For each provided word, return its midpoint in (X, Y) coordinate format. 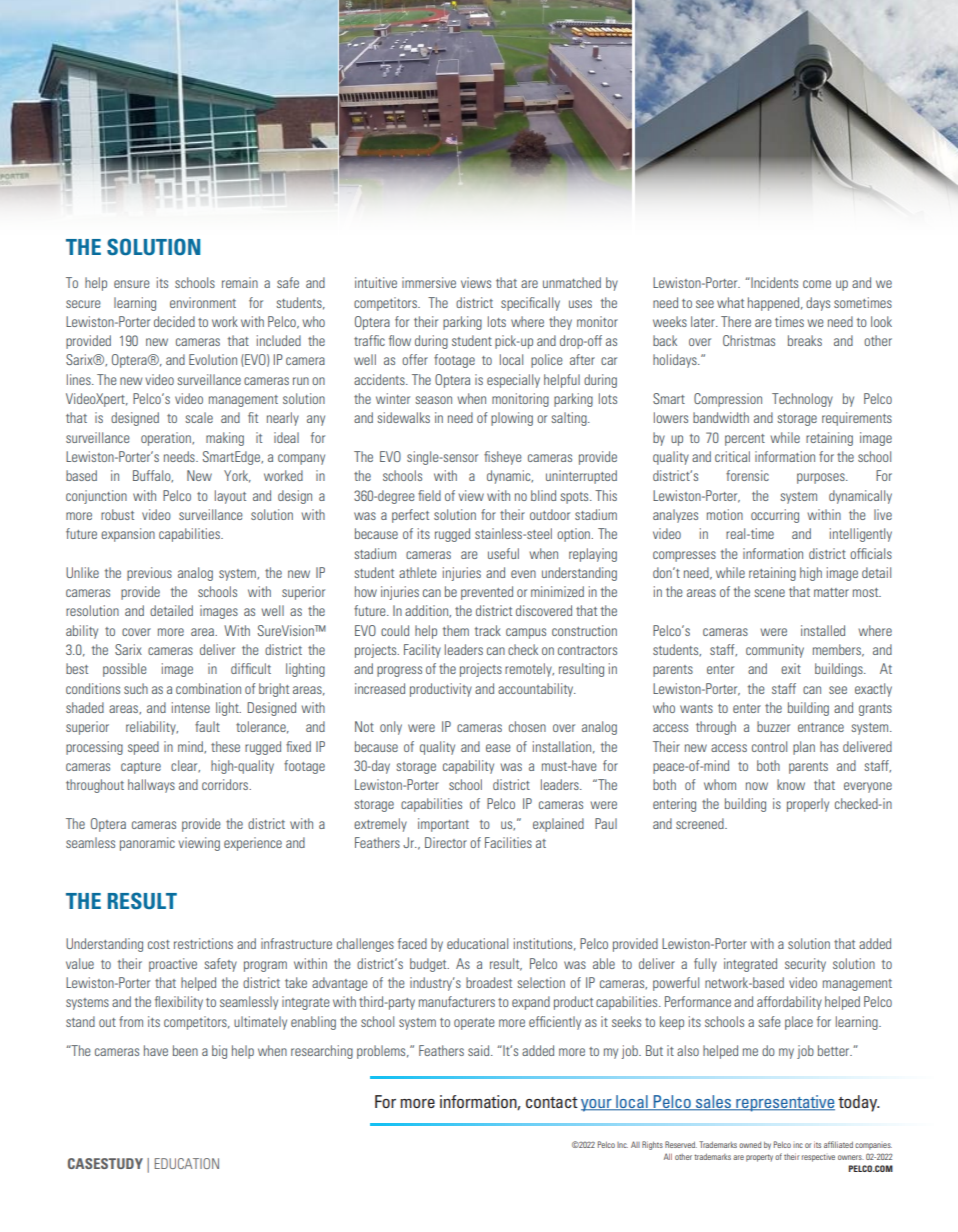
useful (503, 553)
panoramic (147, 844)
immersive (429, 282)
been (185, 1050)
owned (750, 1145)
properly (808, 805)
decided (174, 321)
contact (552, 1102)
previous (149, 574)
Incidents (773, 282)
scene (769, 593)
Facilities (508, 842)
